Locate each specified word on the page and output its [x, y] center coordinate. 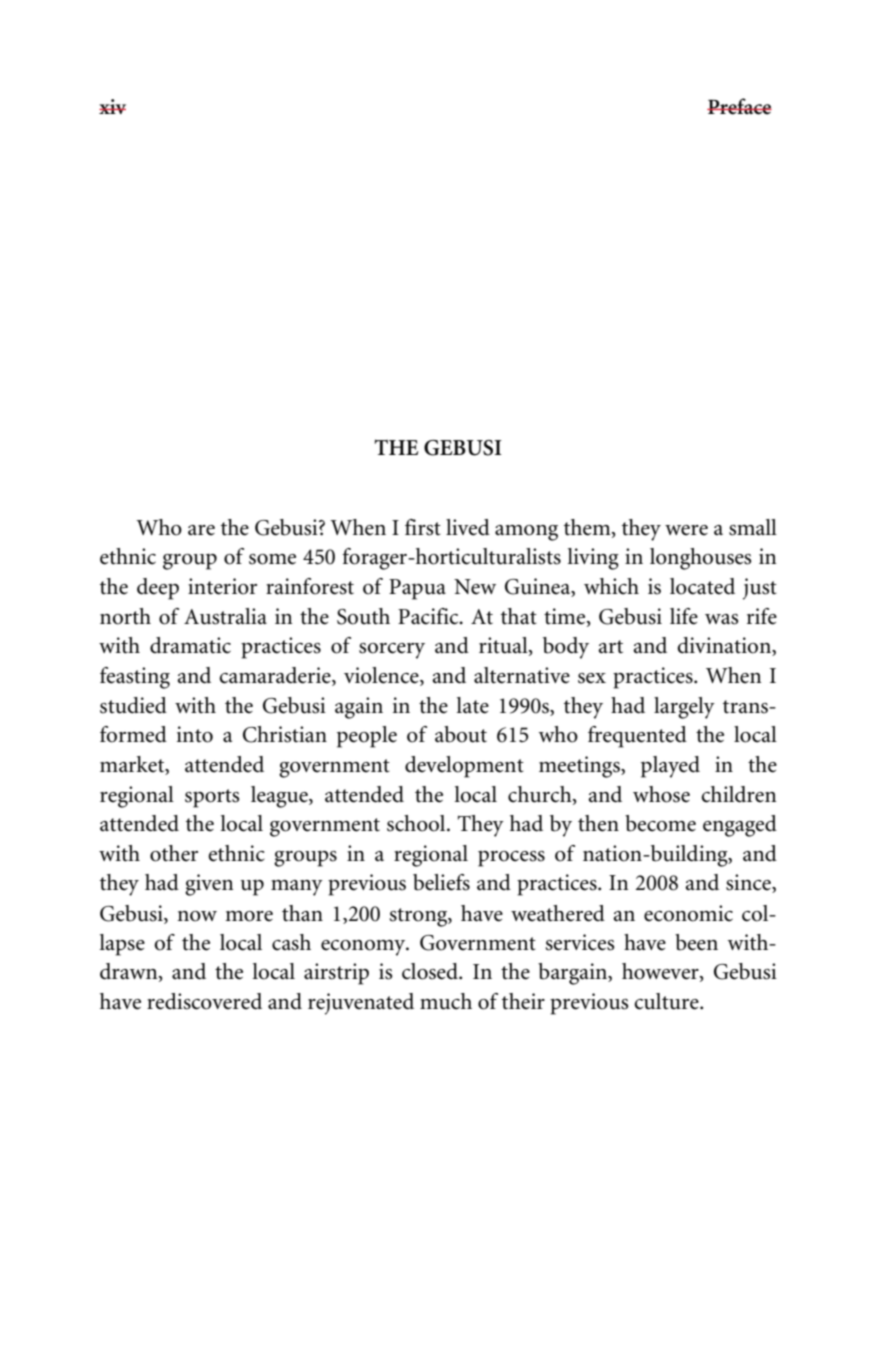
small [753, 527]
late [472, 705]
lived [468, 527]
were [686, 530]
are [201, 530]
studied [133, 705]
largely [684, 708]
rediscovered [204, 1001]
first [423, 527]
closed [431, 971]
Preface [739, 106]
